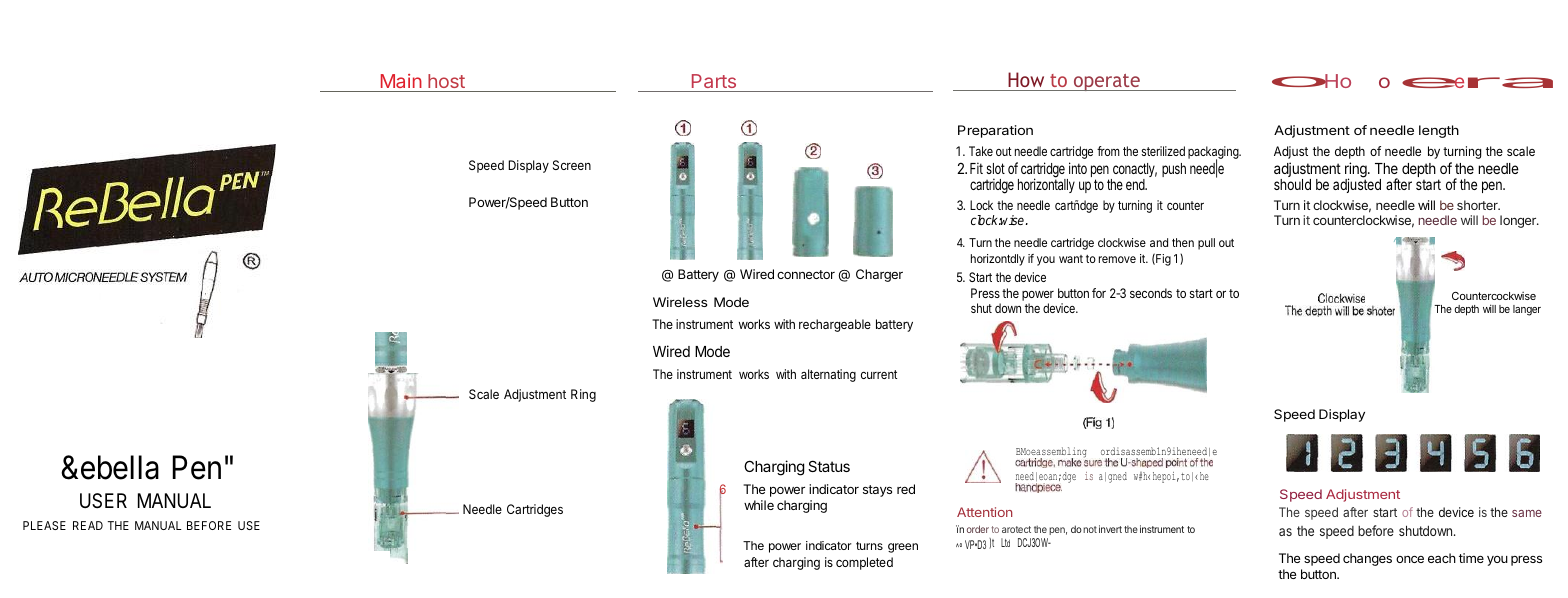 Image resolution: width=1568 pixels, height=598 pixels. I want to click on connector, so click(806, 274).
